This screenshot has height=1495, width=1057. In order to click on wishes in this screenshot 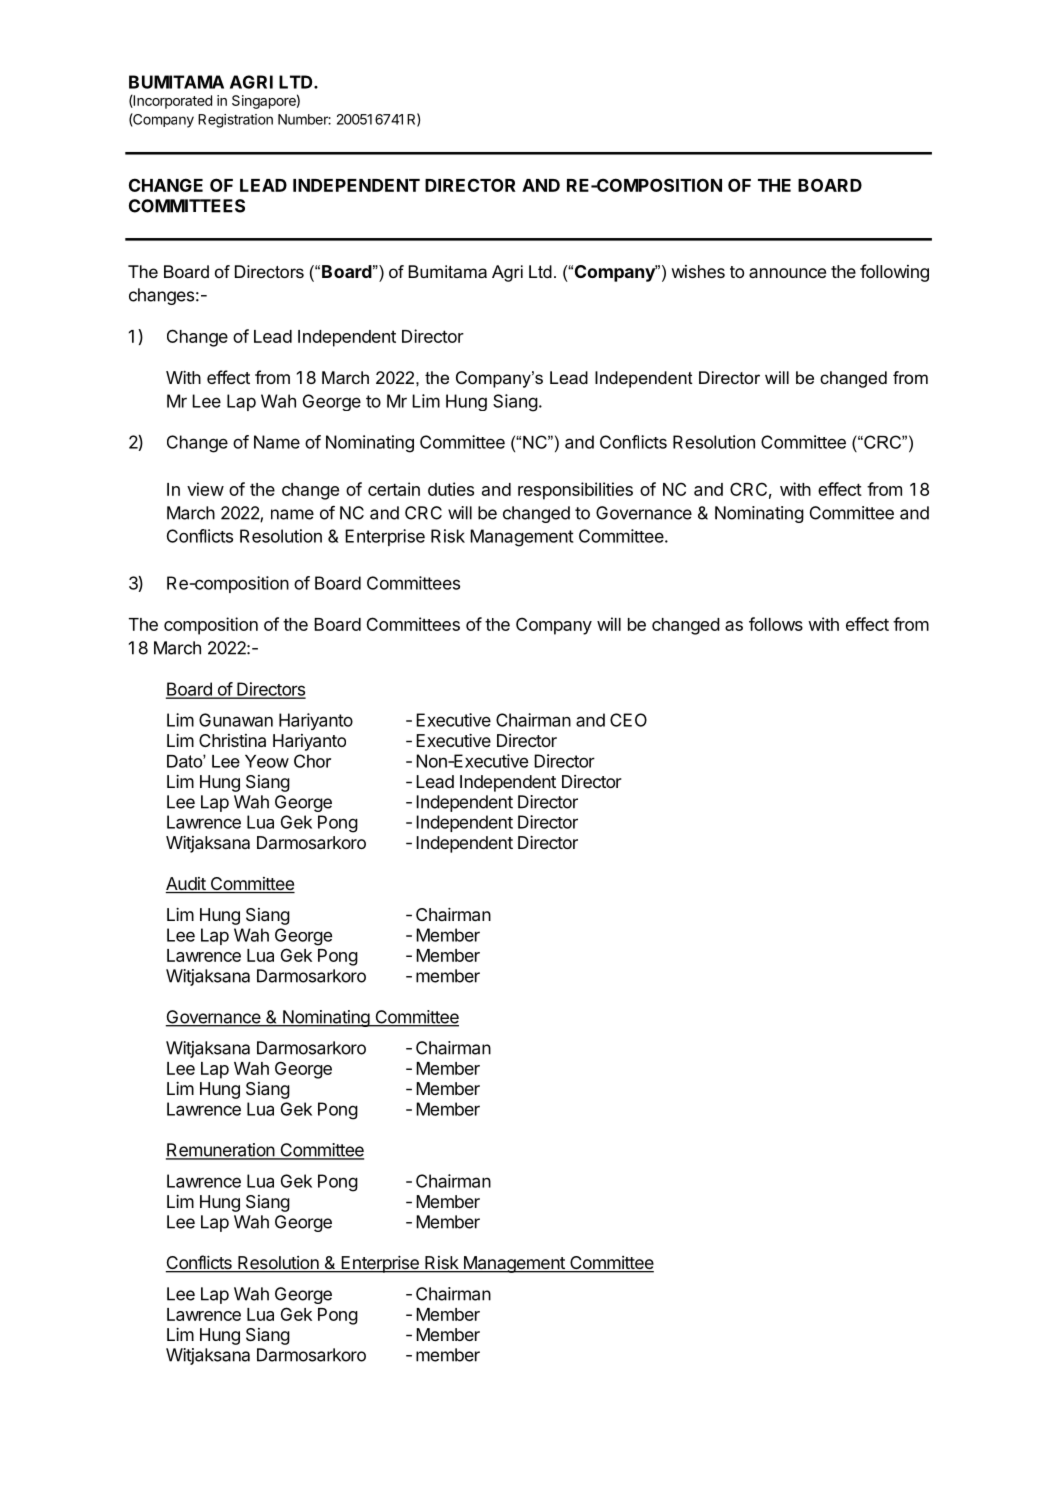, I will do `click(698, 271)`.
